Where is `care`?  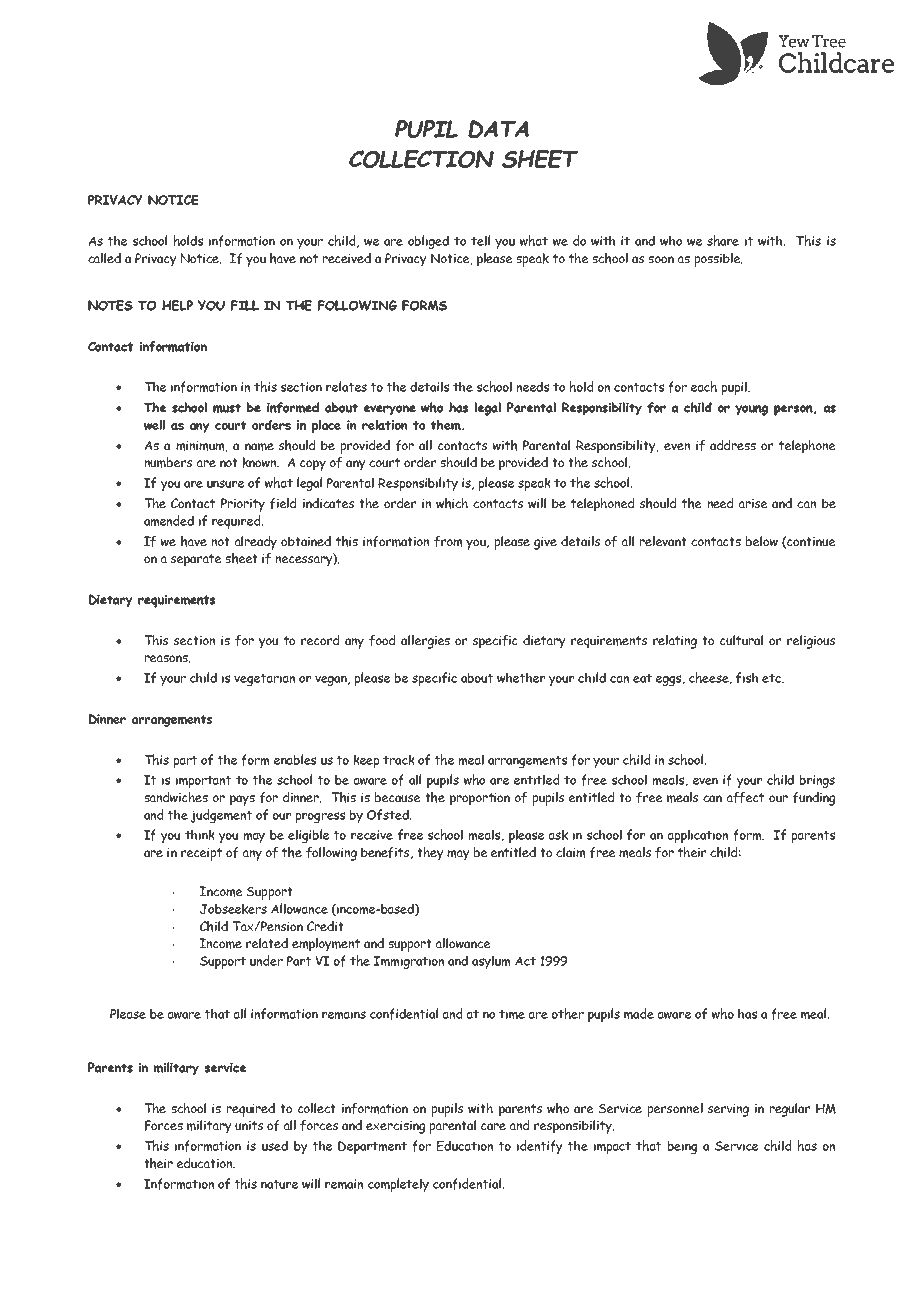
care is located at coordinates (493, 1126).
